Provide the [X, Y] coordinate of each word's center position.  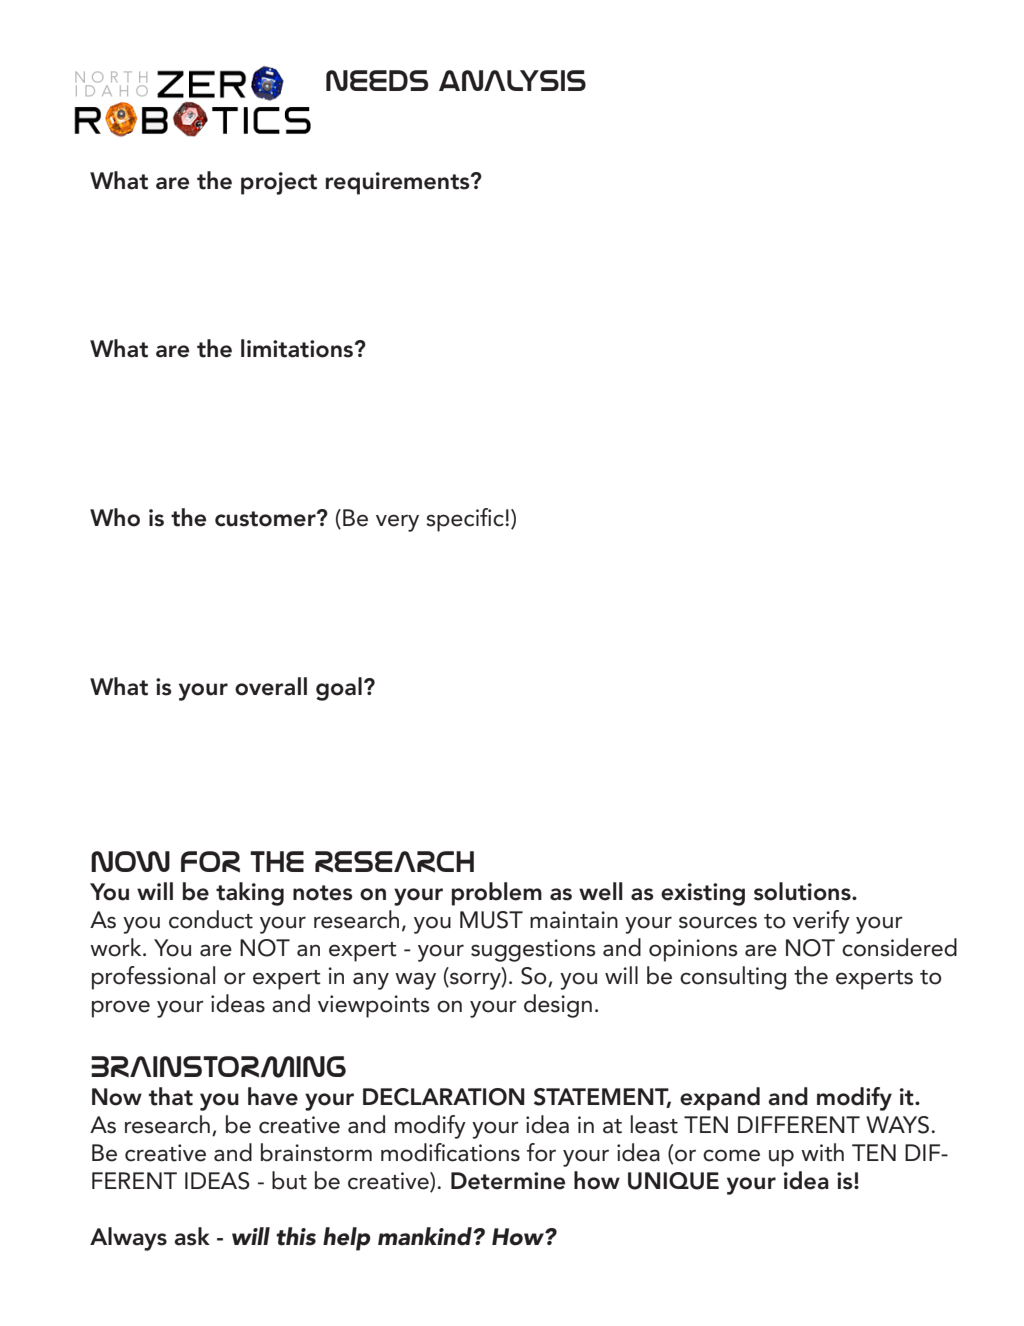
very [397, 523]
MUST [491, 920]
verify [821, 922]
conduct [211, 919]
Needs [377, 80]
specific [465, 520]
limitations [298, 348]
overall [271, 686]
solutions [803, 891]
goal [339, 689]
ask [192, 1236]
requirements [399, 183]
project [279, 183]
